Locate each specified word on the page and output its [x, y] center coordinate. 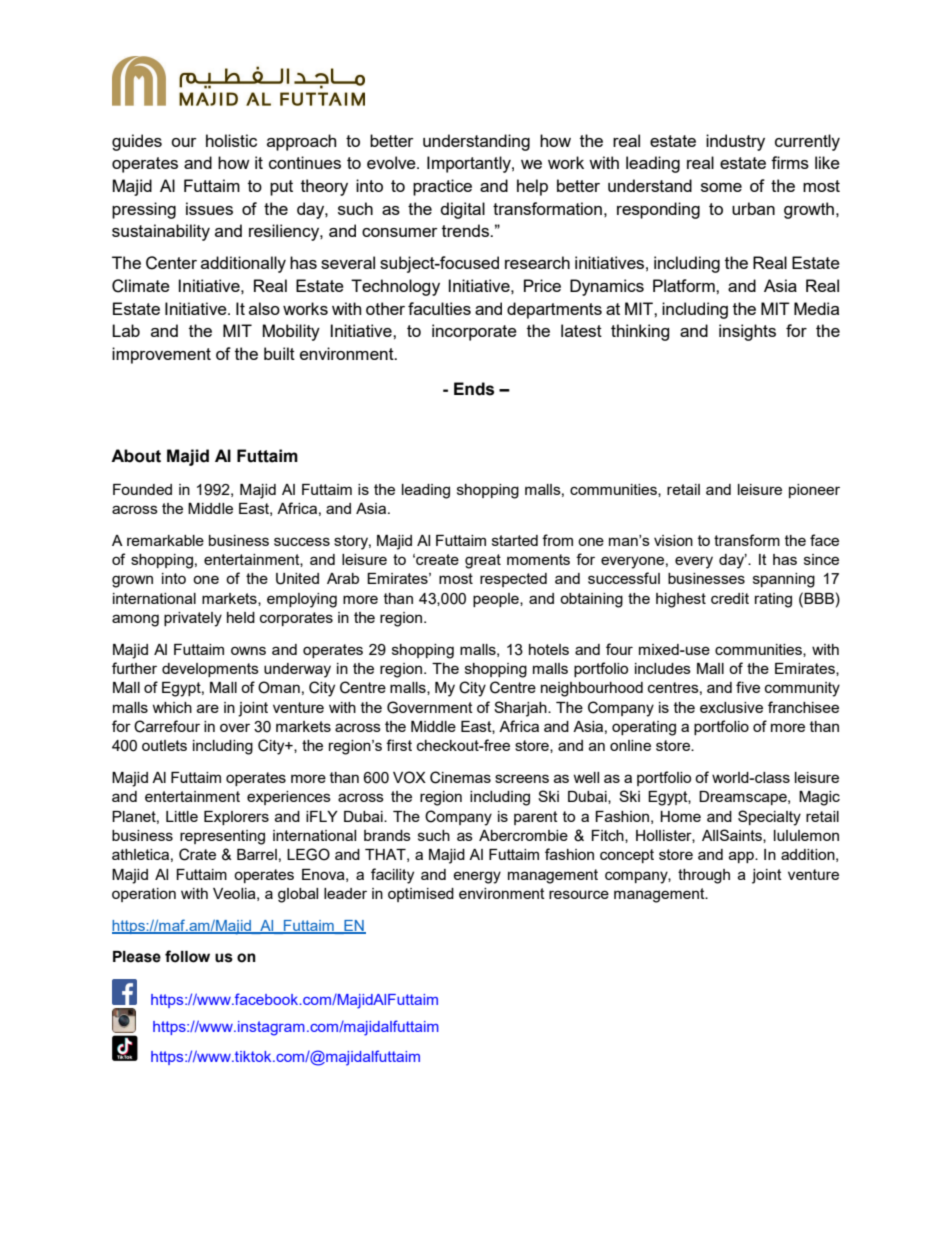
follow [187, 956]
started [515, 540]
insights [747, 332]
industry [735, 142]
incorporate [474, 332]
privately [193, 619]
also [264, 308]
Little [182, 816]
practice [442, 187]
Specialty [769, 818]
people [497, 600]
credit [730, 598]
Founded [142, 489]
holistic [231, 140]
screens [522, 778]
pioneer [814, 491]
